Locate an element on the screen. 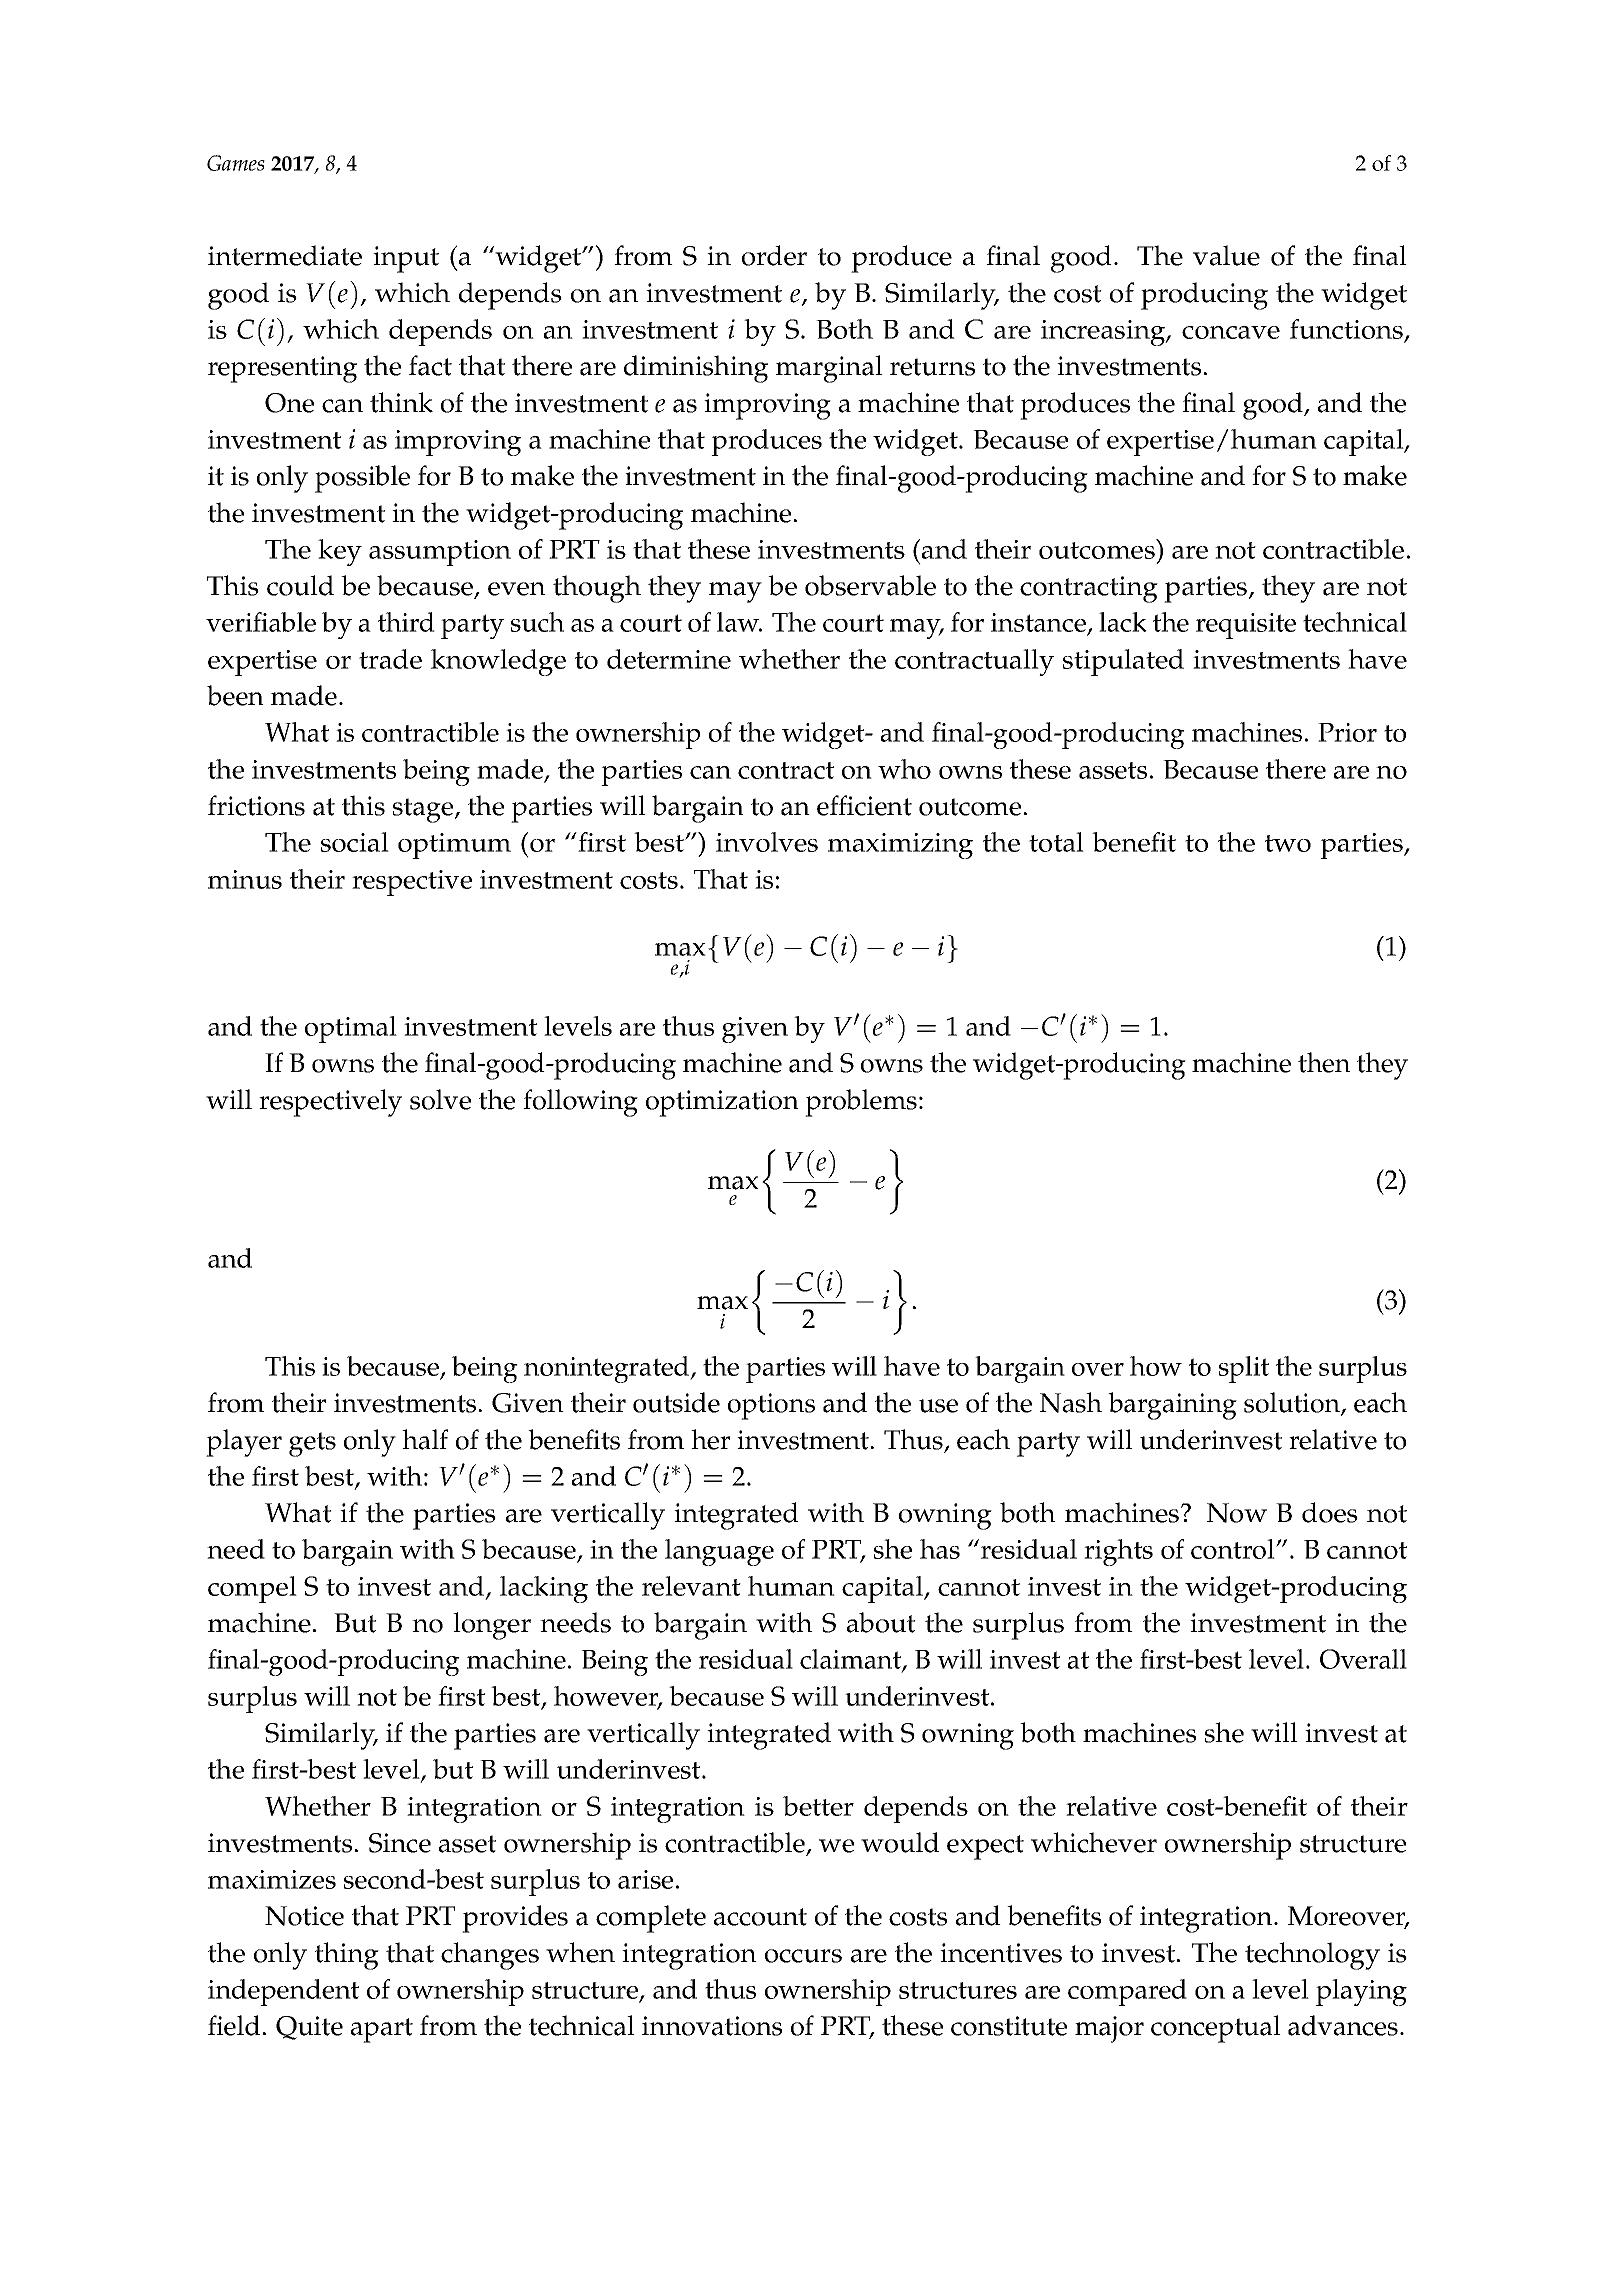 Image resolution: width=1615 pixels, height=2284 pixels. problems is located at coordinates (861, 1103).
